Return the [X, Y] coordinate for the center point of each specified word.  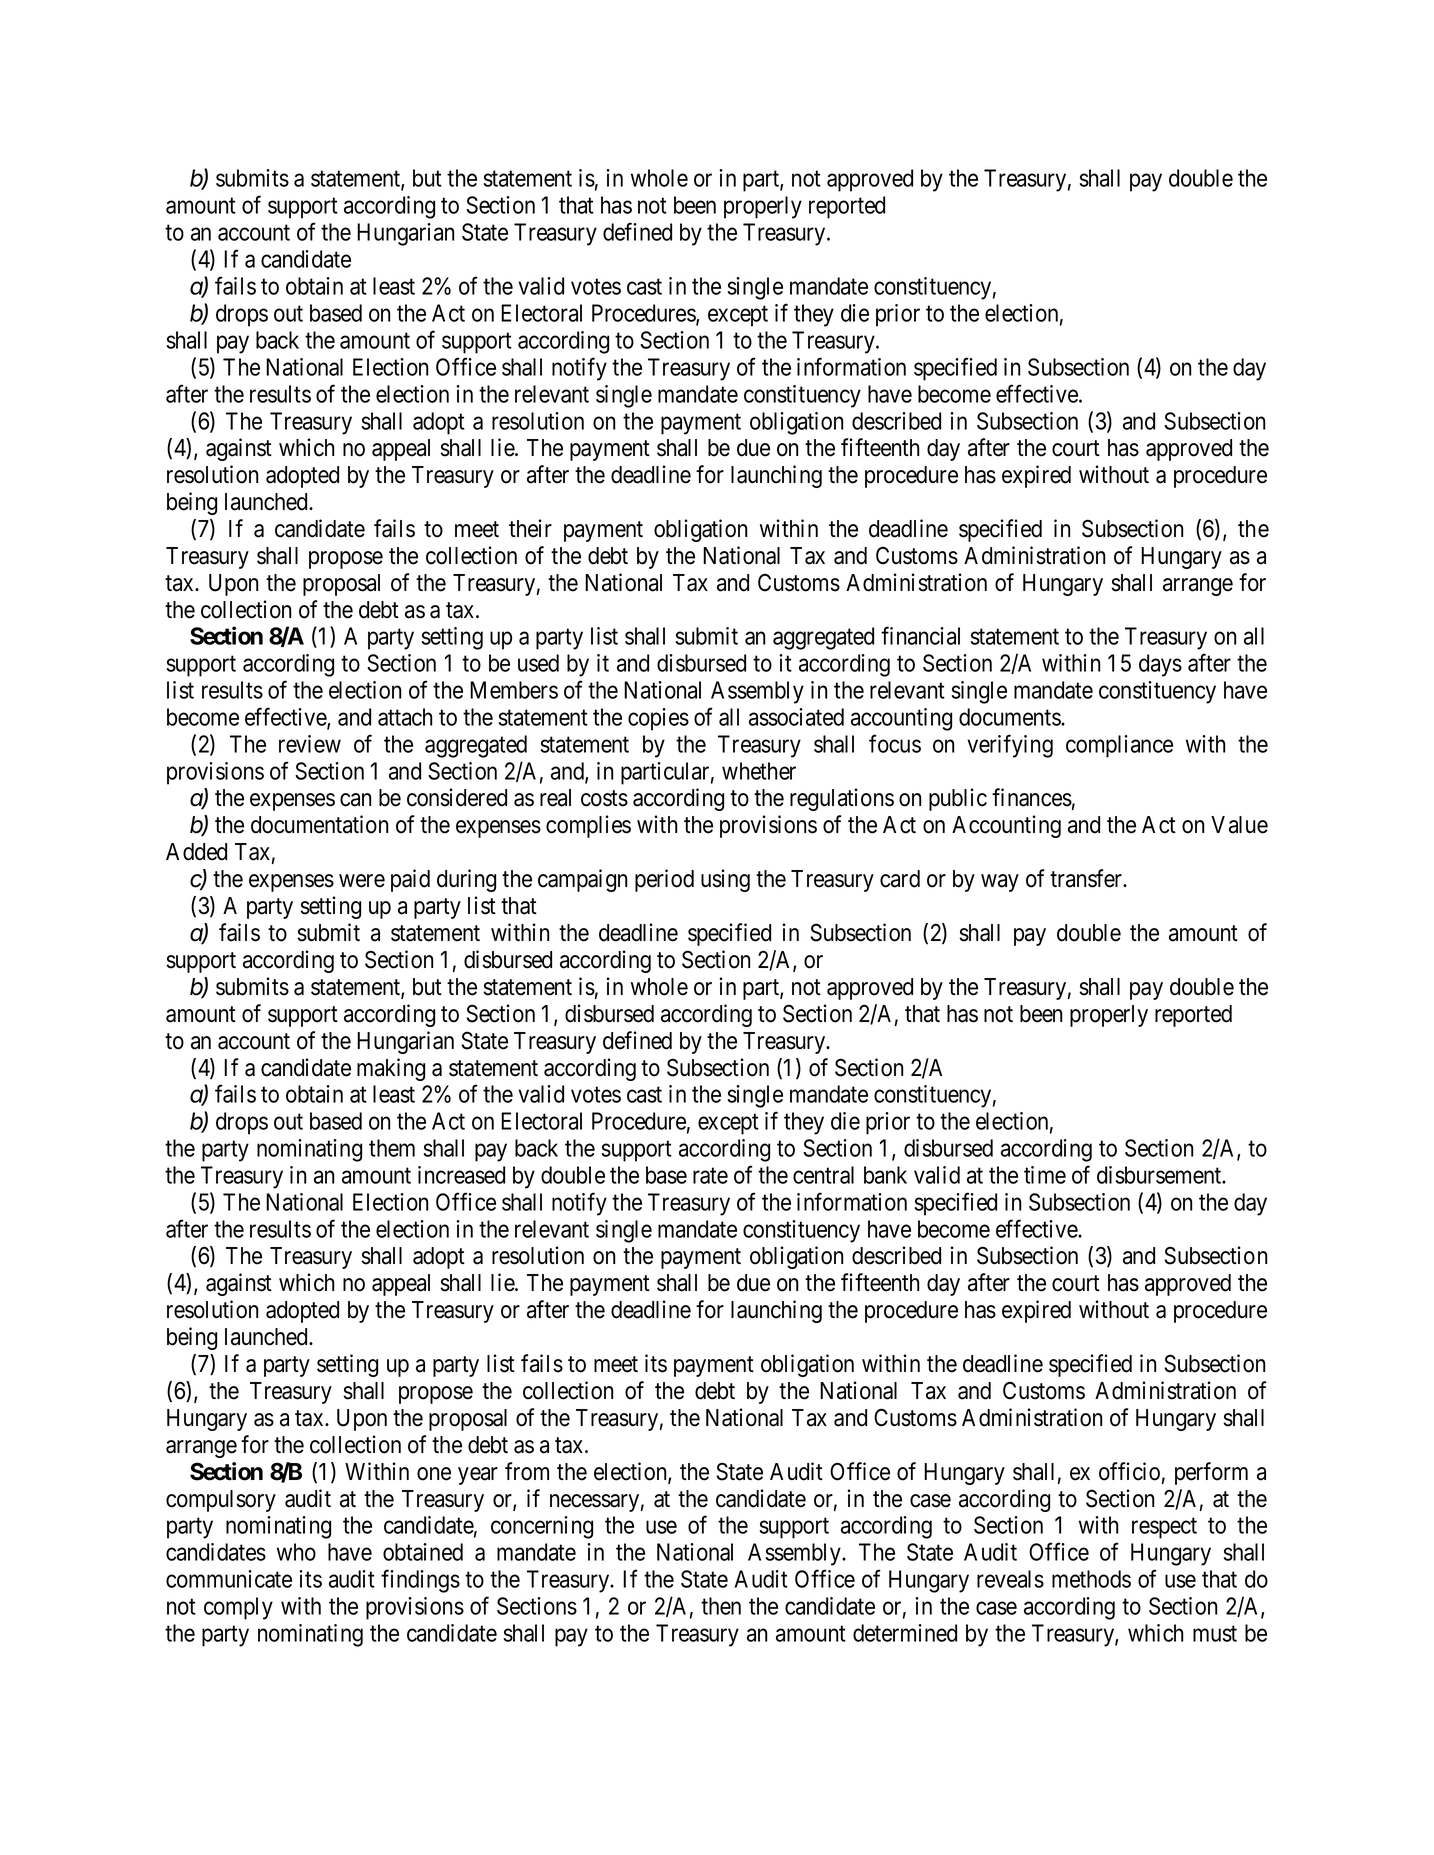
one [434, 1474]
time [1045, 1175]
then [721, 1606]
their [530, 528]
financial [920, 635]
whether [759, 771]
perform [1211, 1473]
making [391, 1069]
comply [238, 1608]
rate [710, 1176]
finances [1032, 797]
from [527, 1471]
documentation [319, 824]
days [1160, 665]
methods [1091, 1579]
